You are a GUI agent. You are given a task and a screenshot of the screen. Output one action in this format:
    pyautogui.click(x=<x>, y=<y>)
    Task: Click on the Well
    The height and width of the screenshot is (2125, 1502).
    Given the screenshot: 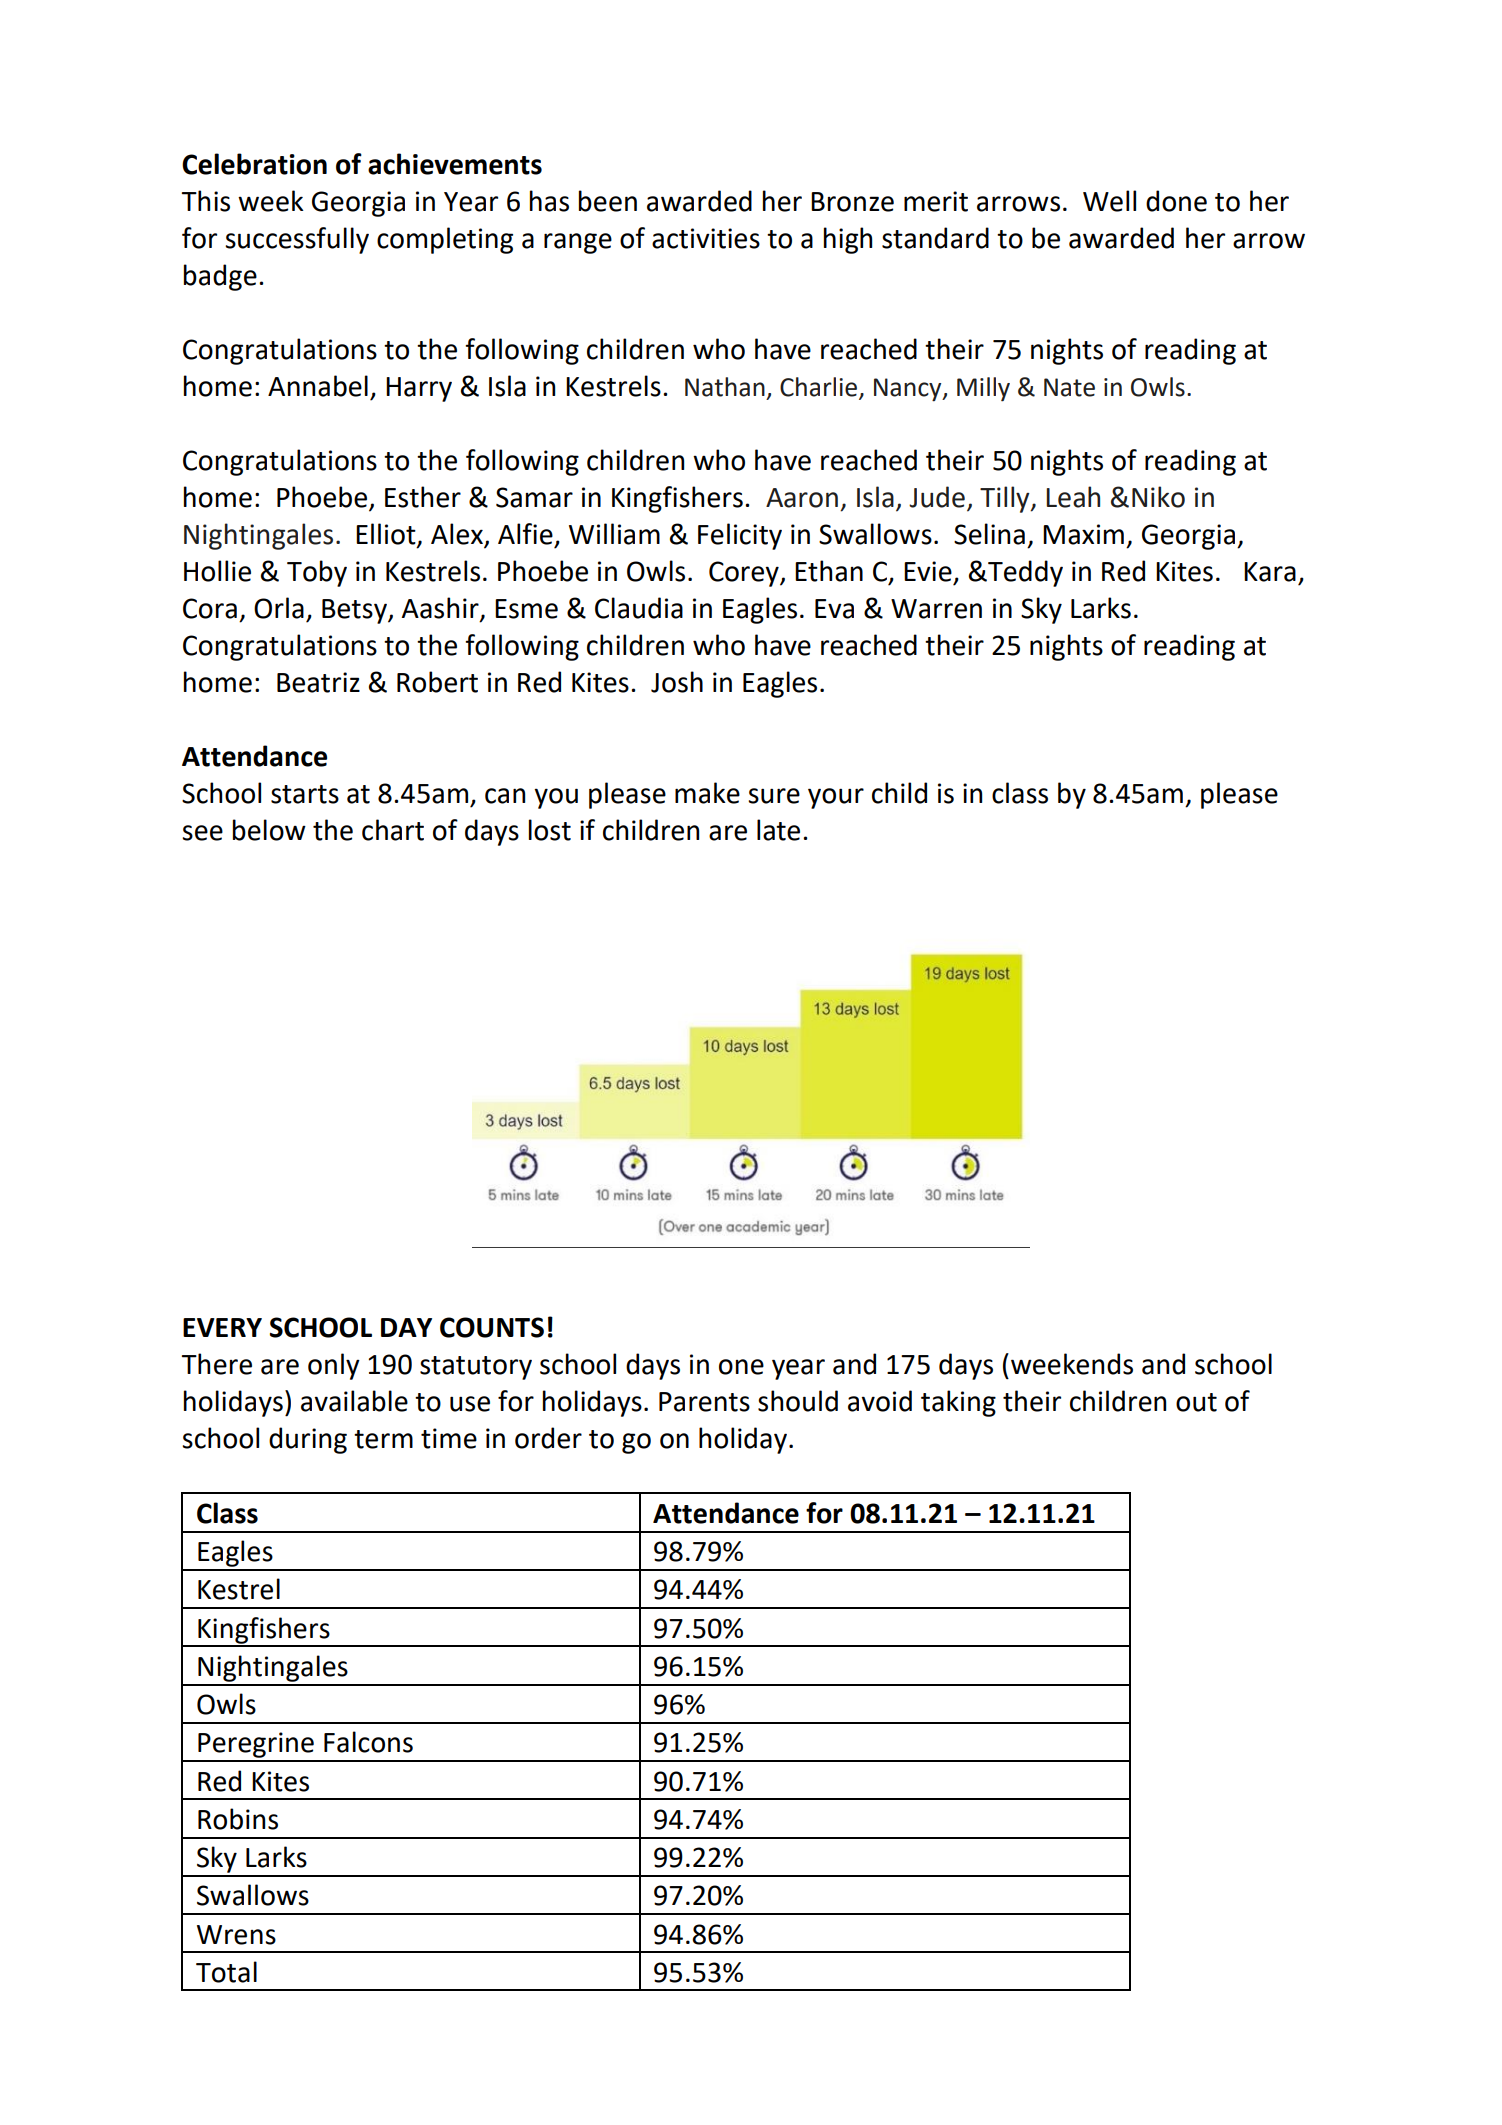 What is the action you would take?
    pyautogui.click(x=1109, y=201)
